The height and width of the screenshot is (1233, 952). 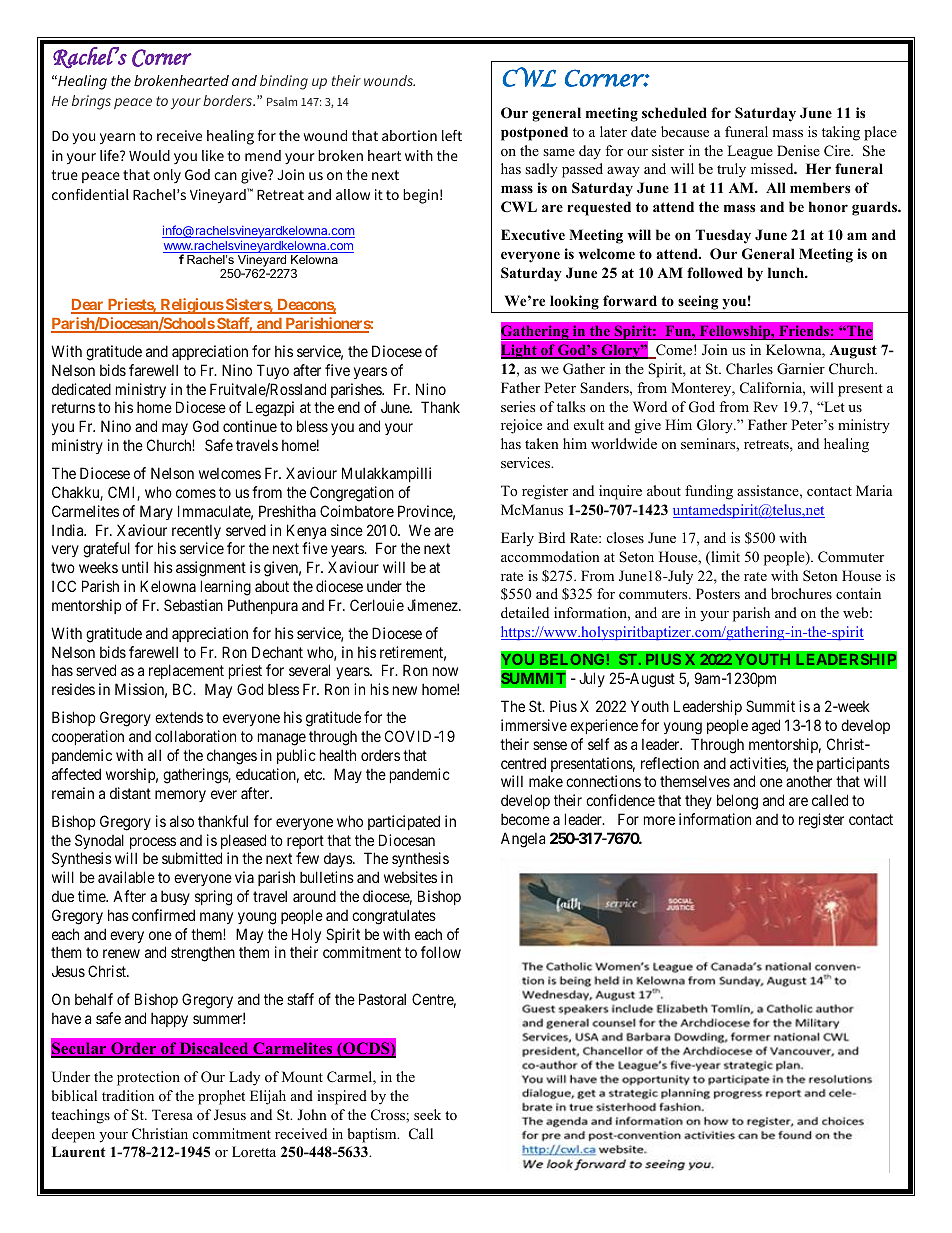 I want to click on make, so click(x=546, y=781).
